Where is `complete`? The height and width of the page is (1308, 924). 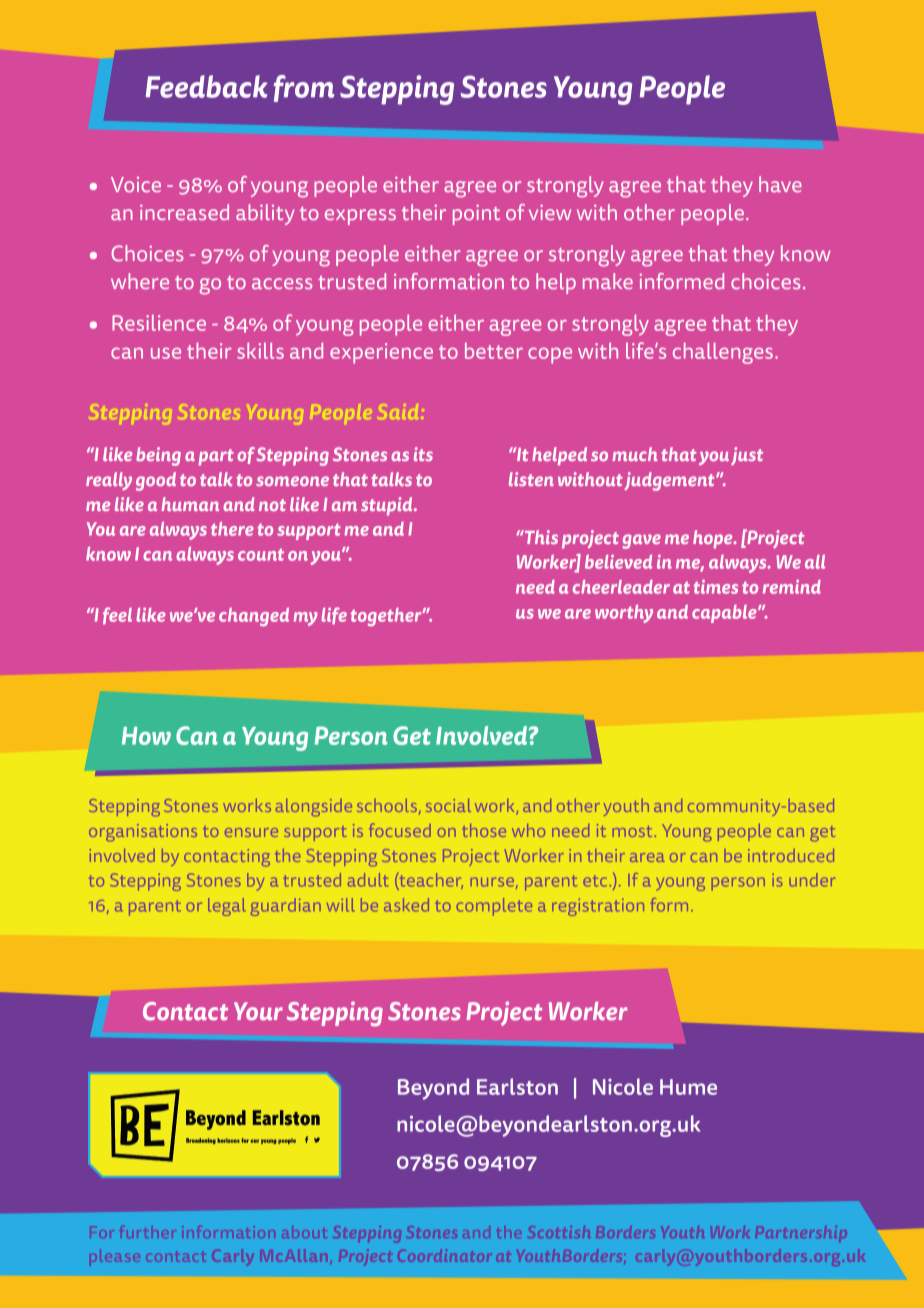 complete is located at coordinates (494, 907).
